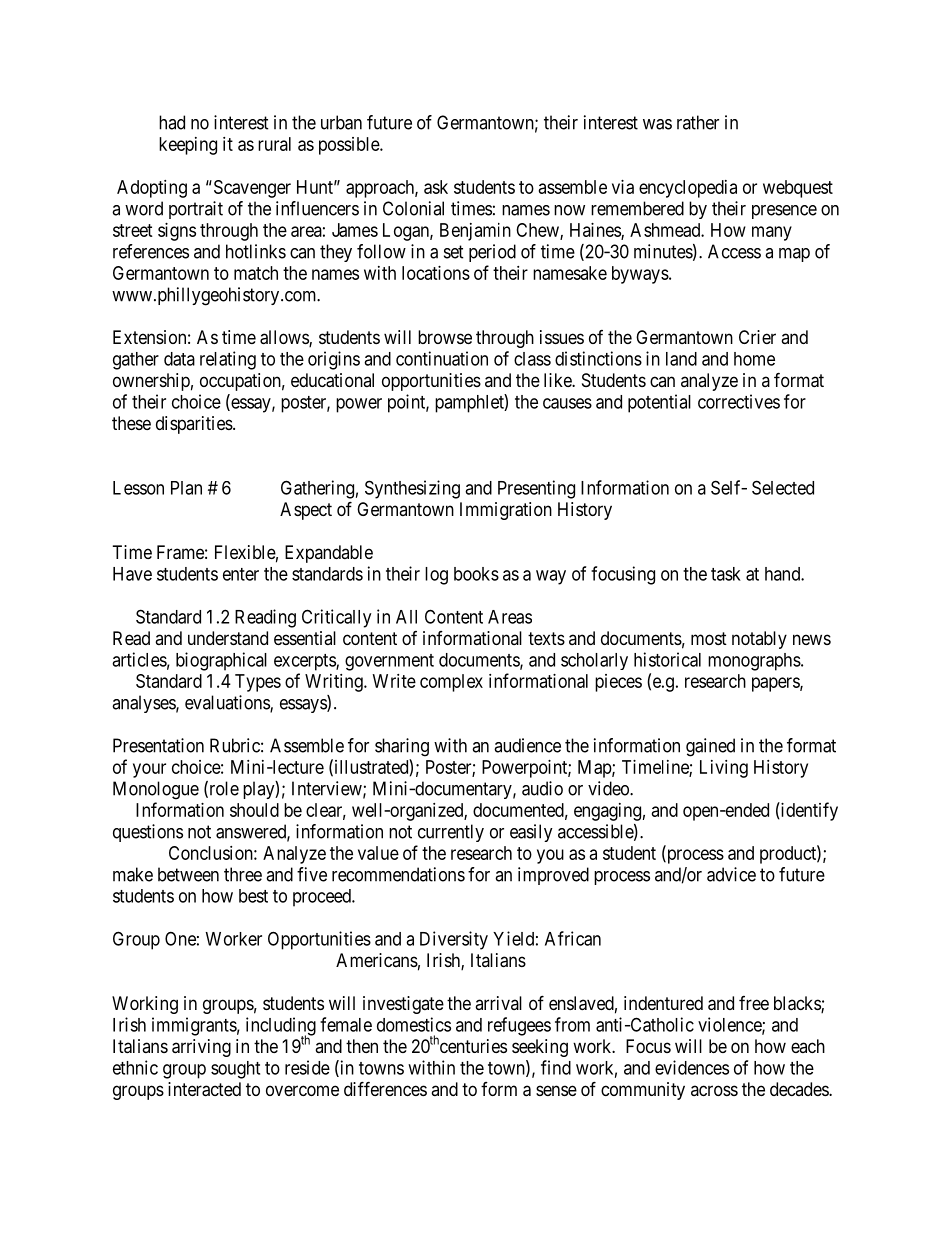  Describe the element at coordinates (698, 122) in the screenshot. I see `rather` at that location.
